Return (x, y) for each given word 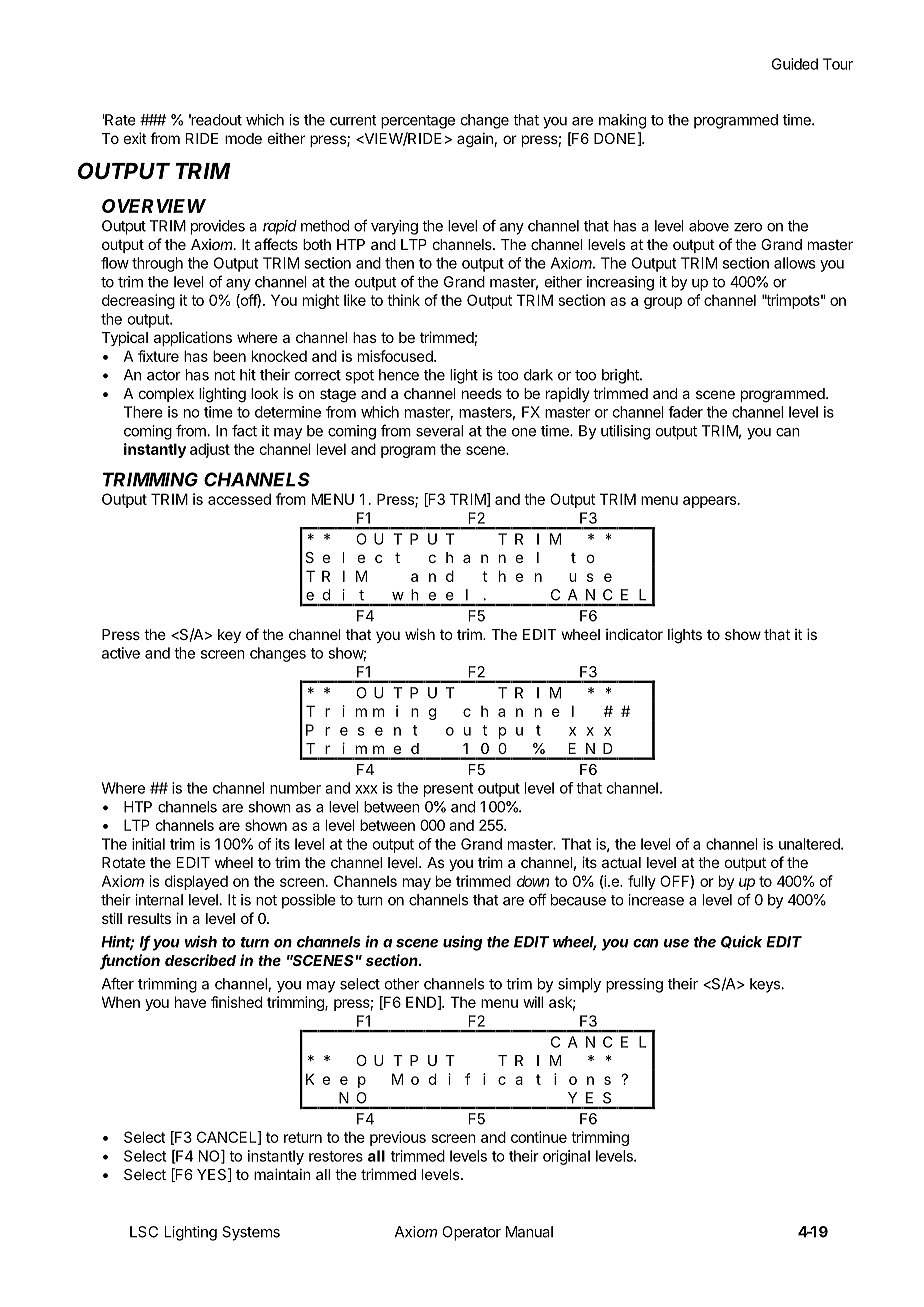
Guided (795, 64)
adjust (210, 450)
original (566, 1157)
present (448, 790)
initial (148, 844)
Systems (251, 1233)
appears (711, 502)
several (439, 431)
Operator (471, 1233)
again (475, 140)
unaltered (810, 844)
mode (243, 138)
